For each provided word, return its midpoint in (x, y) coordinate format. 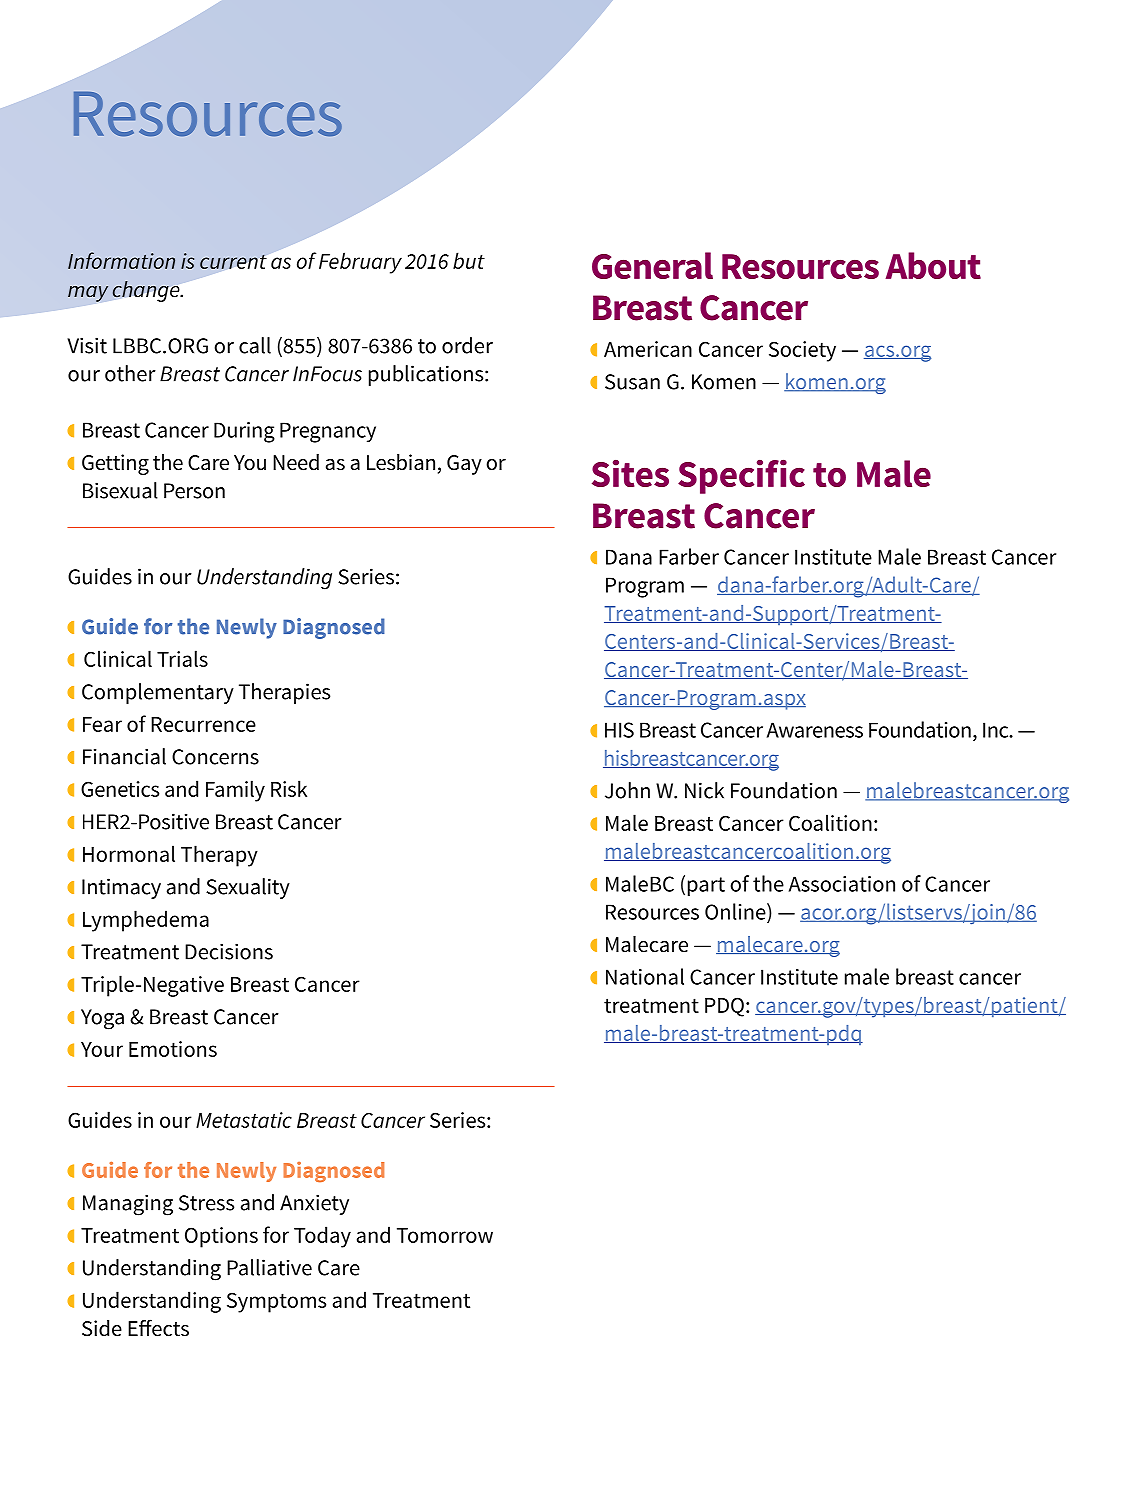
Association (842, 884)
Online (736, 911)
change (147, 291)
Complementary (158, 693)
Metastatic (244, 1120)
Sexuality (248, 888)
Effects (158, 1328)
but (469, 260)
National (645, 976)
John (627, 790)
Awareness (815, 730)
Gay (464, 465)
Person (194, 491)
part (706, 886)
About (933, 265)
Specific (741, 476)
